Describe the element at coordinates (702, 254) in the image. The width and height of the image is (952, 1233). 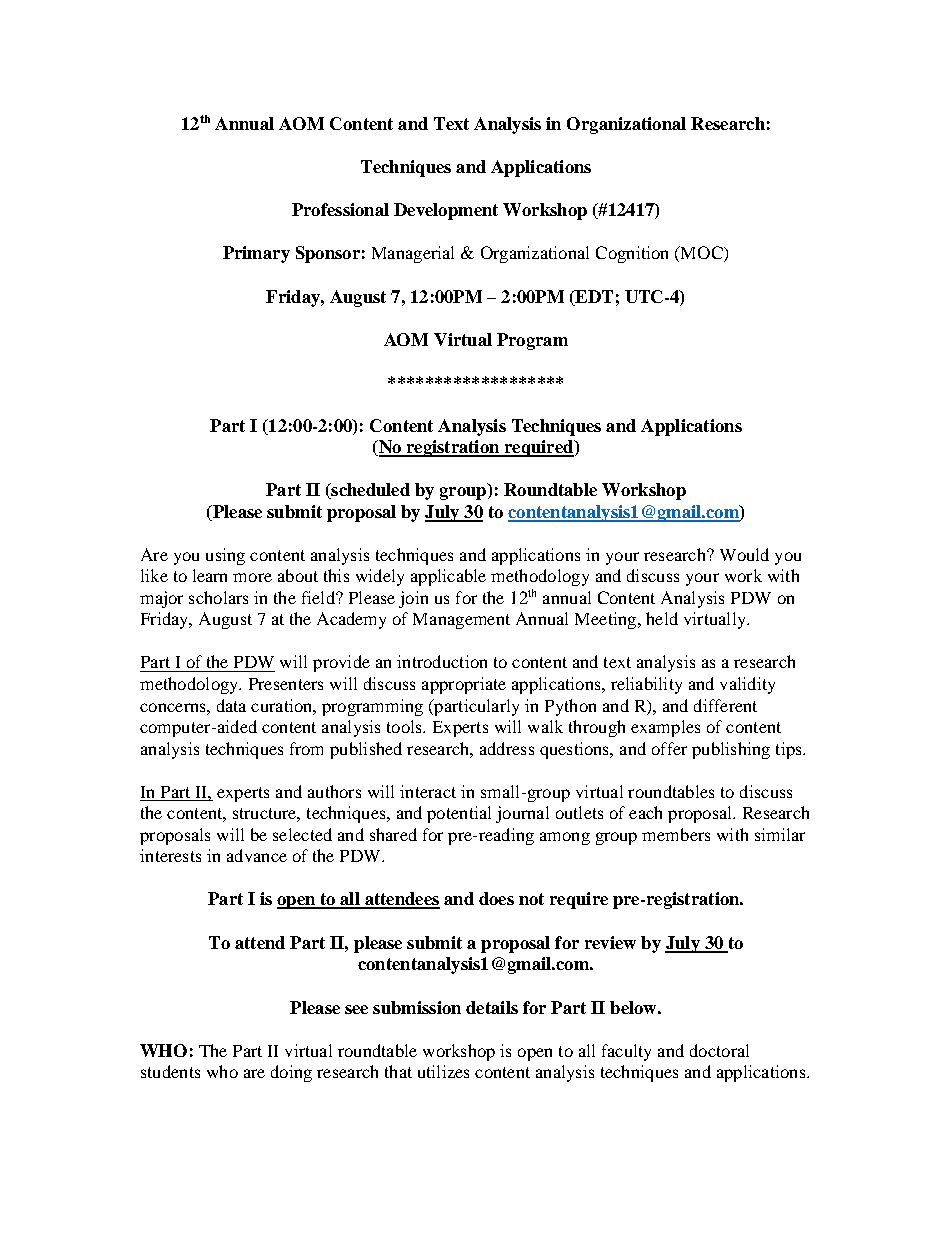
I see `MOC` at that location.
